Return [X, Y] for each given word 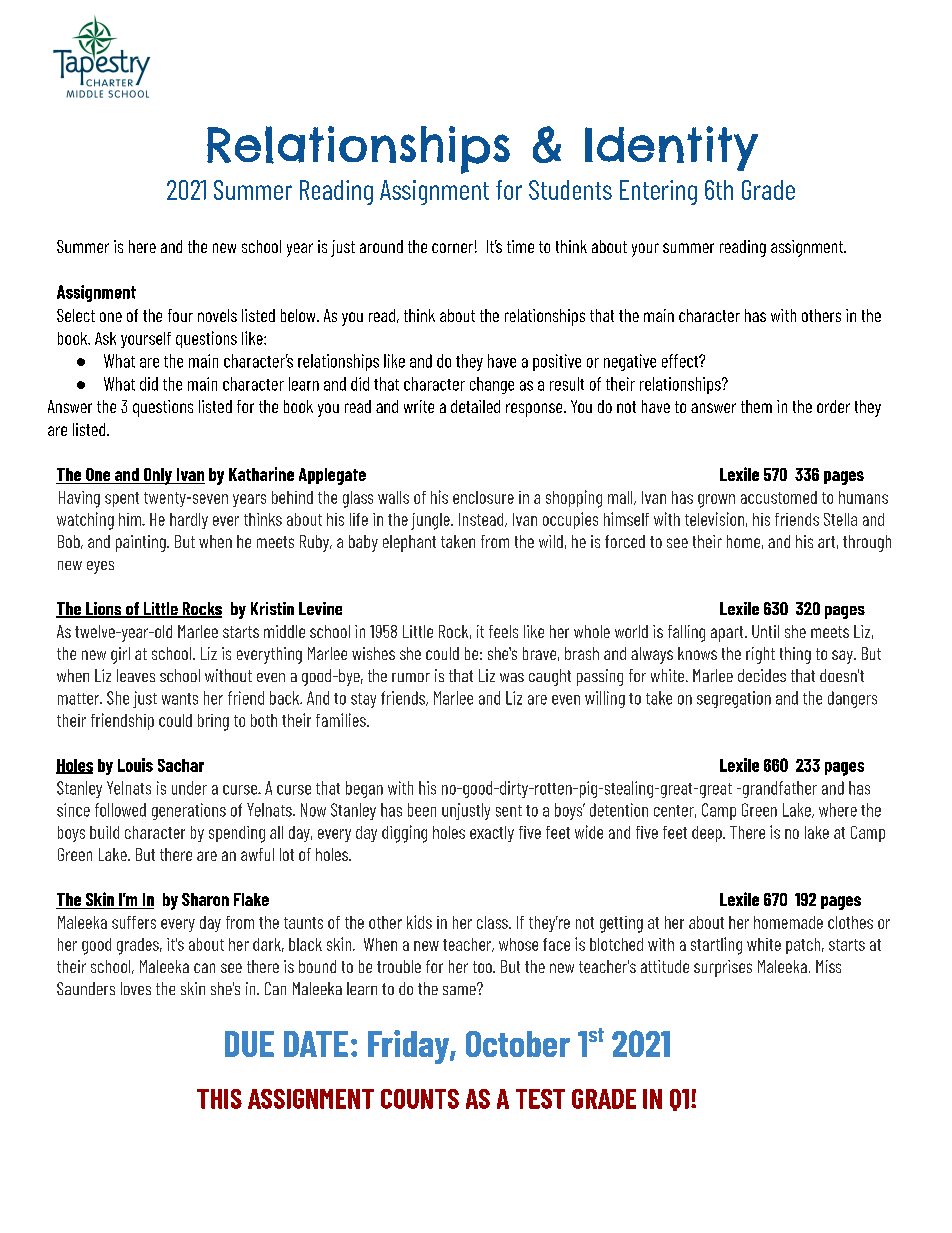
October [518, 1044]
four [180, 315]
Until [765, 631]
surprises [723, 968]
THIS [219, 1099]
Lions [104, 610]
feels [503, 631]
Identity [671, 148]
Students [570, 190]
